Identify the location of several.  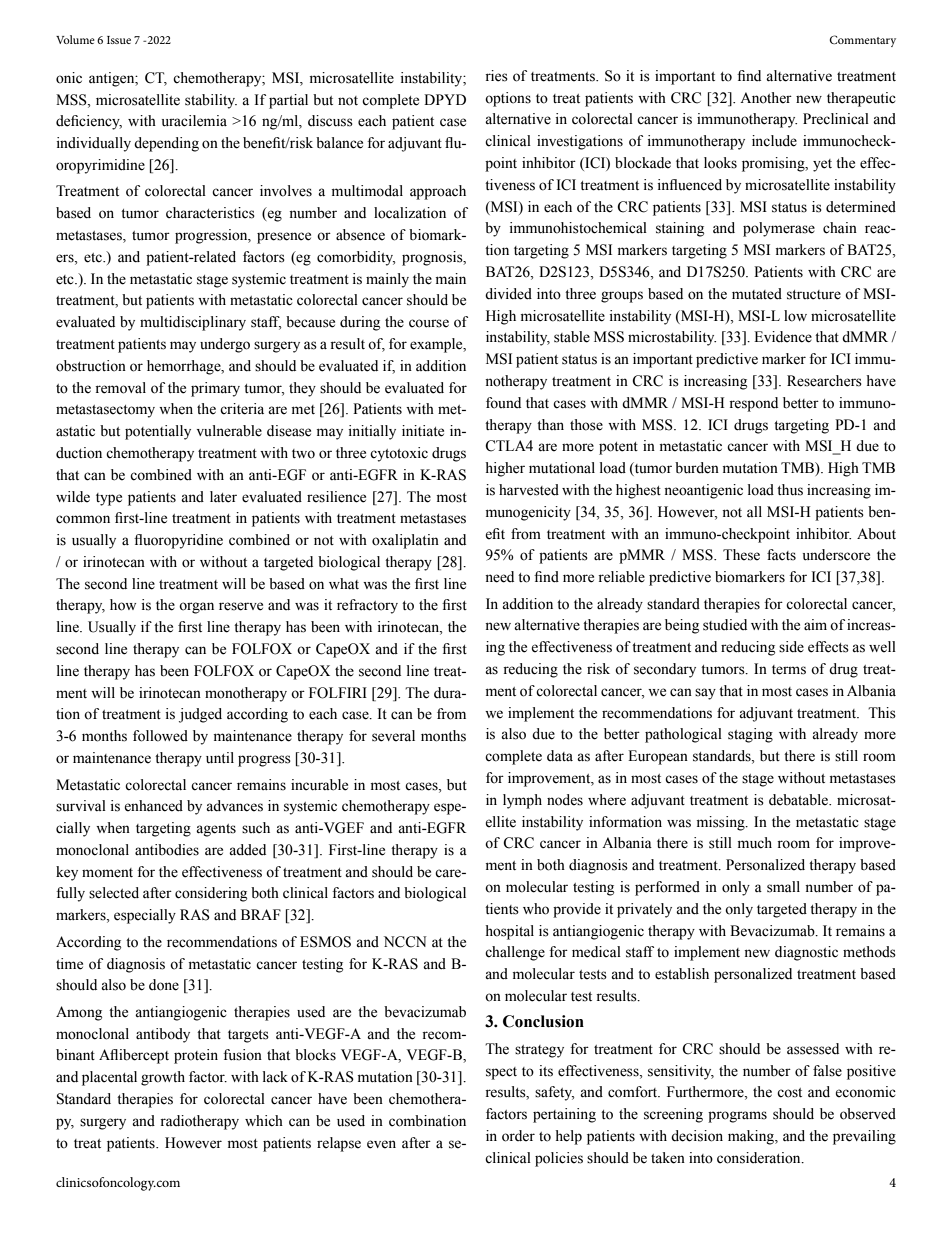
(393, 736).
